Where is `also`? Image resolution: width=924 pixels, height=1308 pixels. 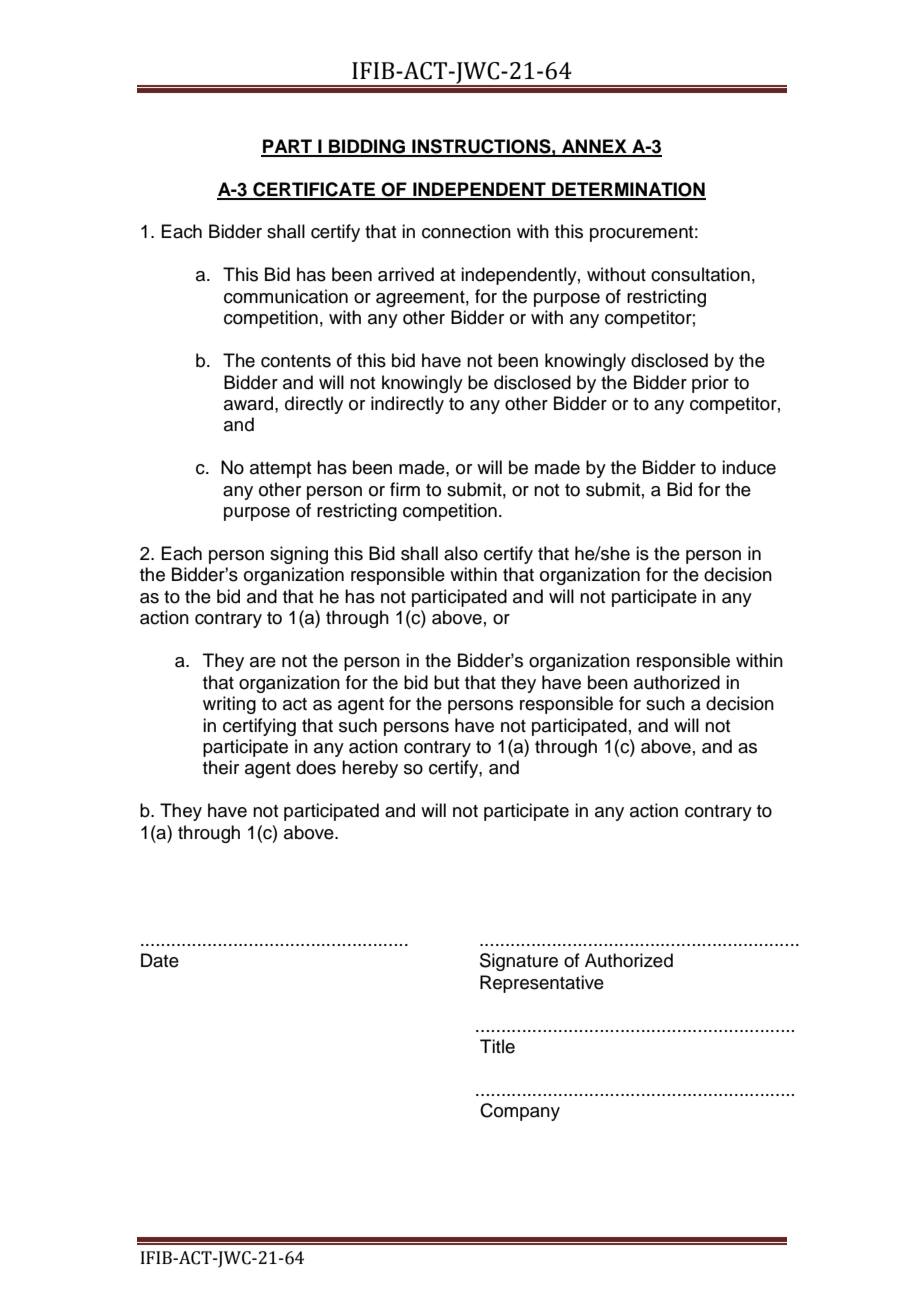
also is located at coordinates (461, 553).
